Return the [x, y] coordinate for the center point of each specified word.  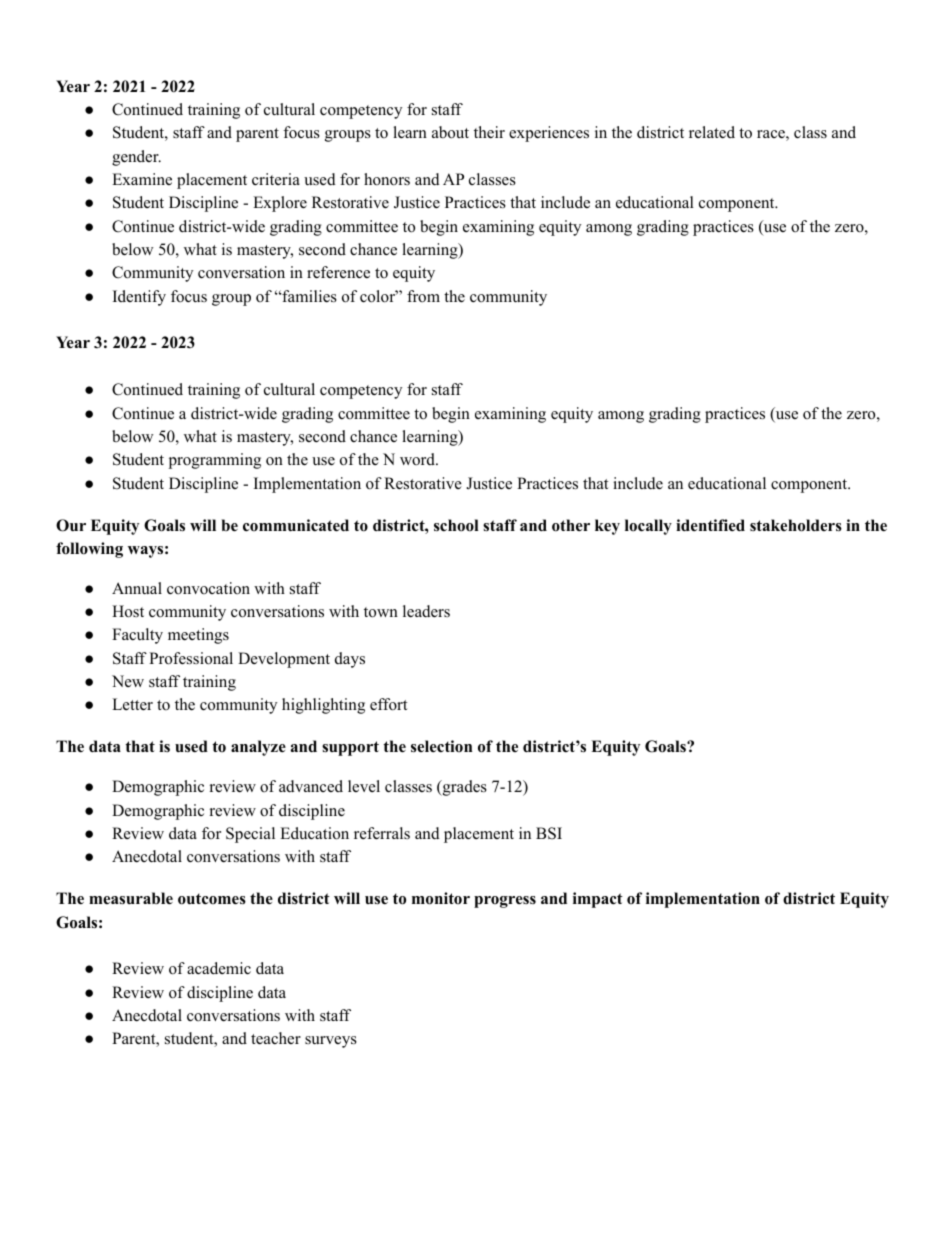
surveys [331, 1042]
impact [598, 900]
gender [136, 158]
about [450, 132]
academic [219, 968]
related [712, 132]
